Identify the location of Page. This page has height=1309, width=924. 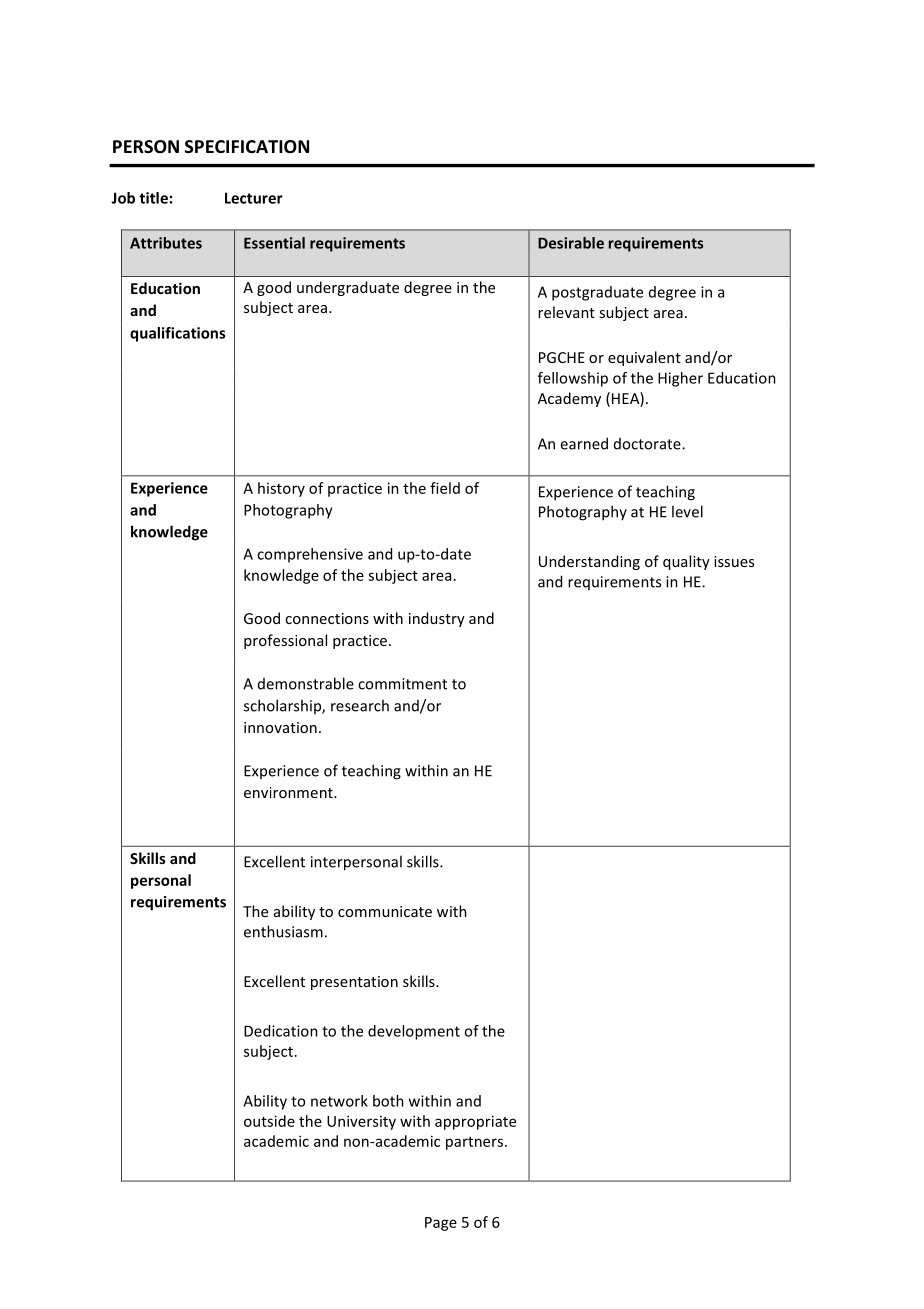
(441, 1224).
